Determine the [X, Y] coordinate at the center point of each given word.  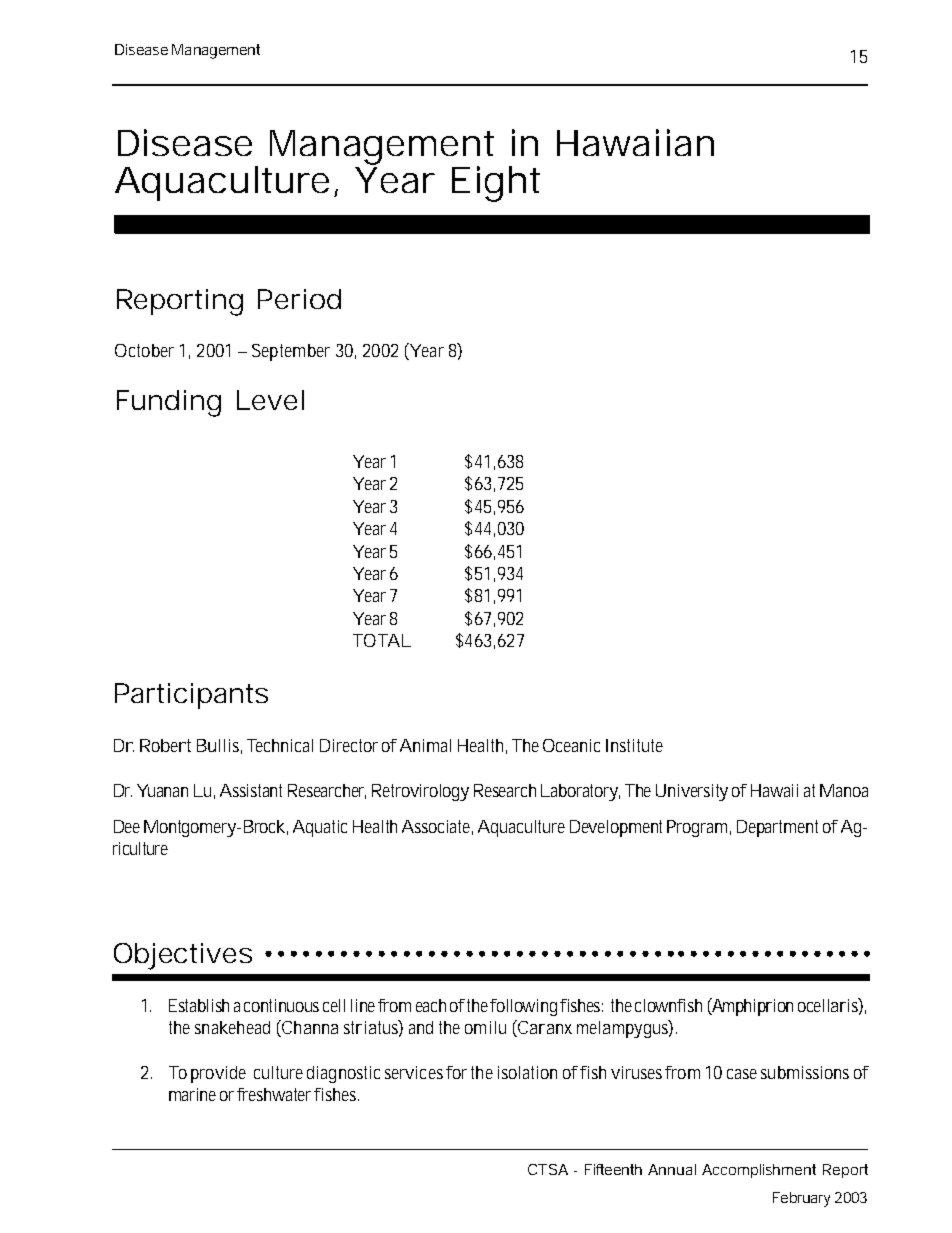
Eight [496, 184]
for [456, 1072]
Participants [191, 696]
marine [192, 1094]
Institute [634, 745]
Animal [425, 745]
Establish [199, 1005]
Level [270, 400]
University [692, 792]
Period [299, 299]
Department [777, 828]
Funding [169, 403]
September [291, 352]
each [431, 1005]
